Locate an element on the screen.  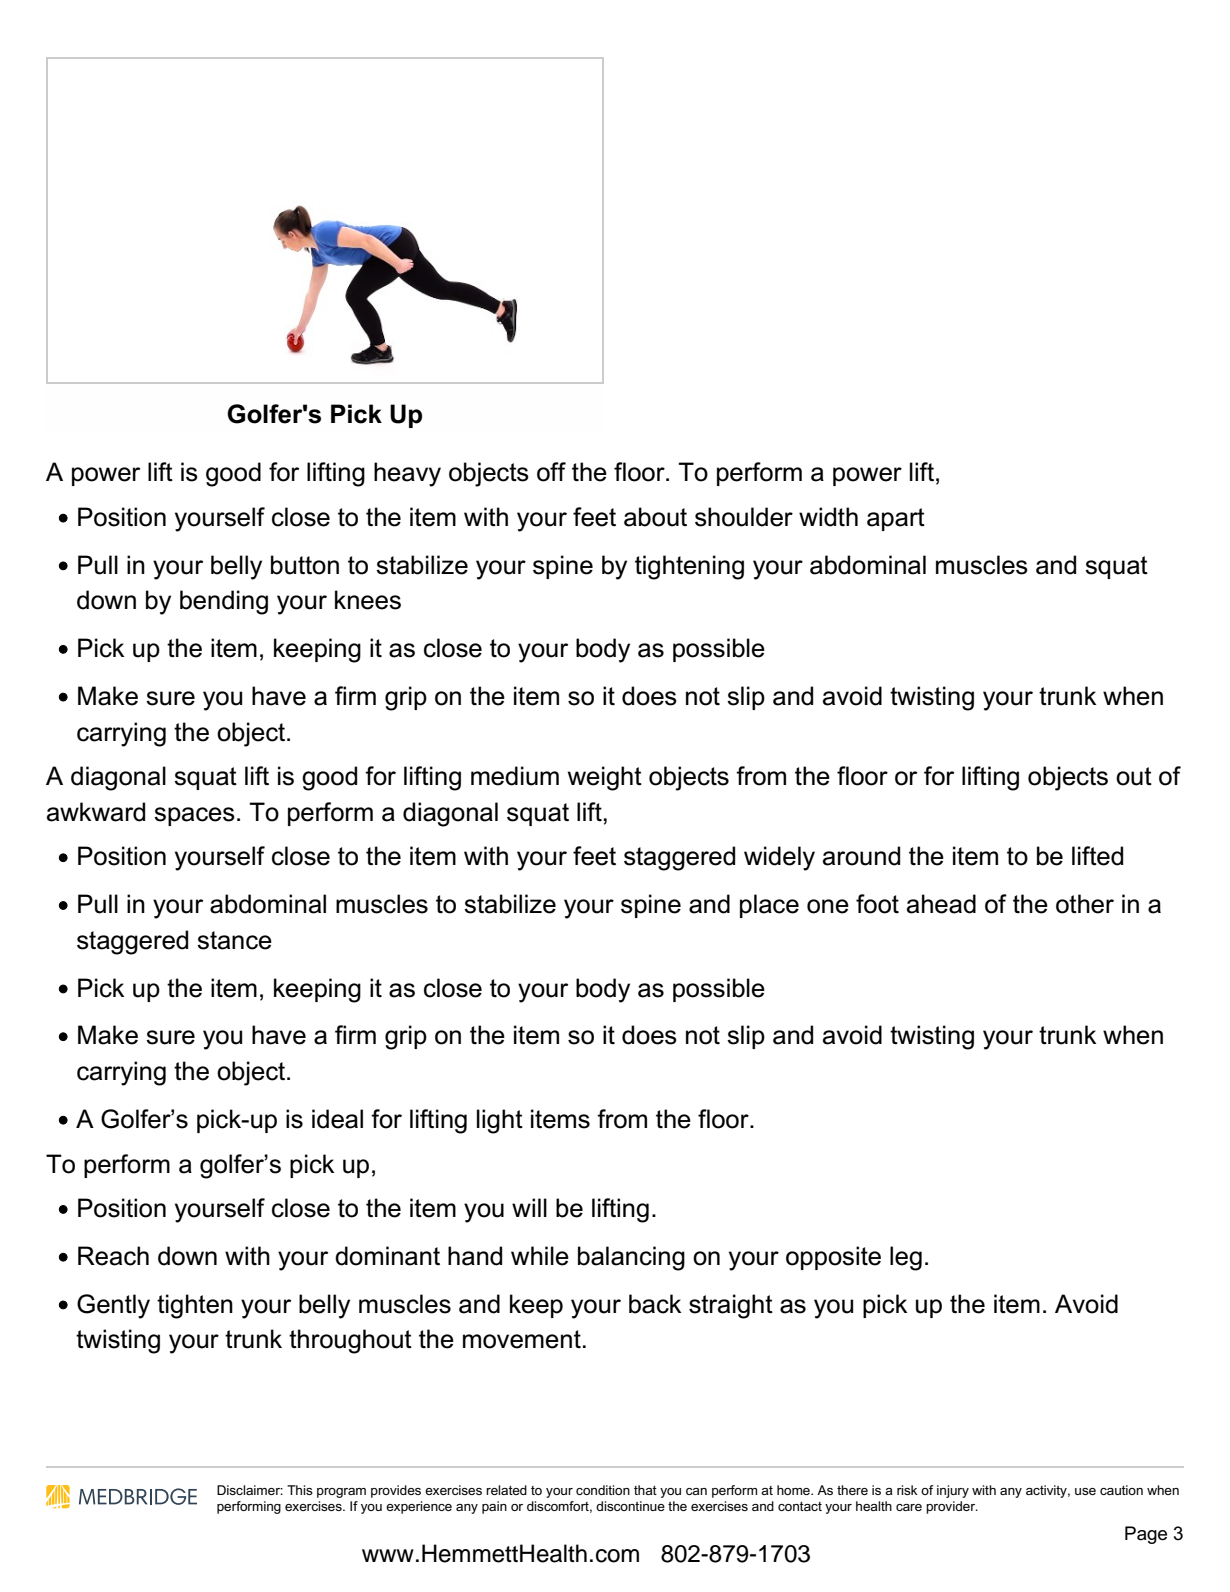
apart is located at coordinates (896, 519).
